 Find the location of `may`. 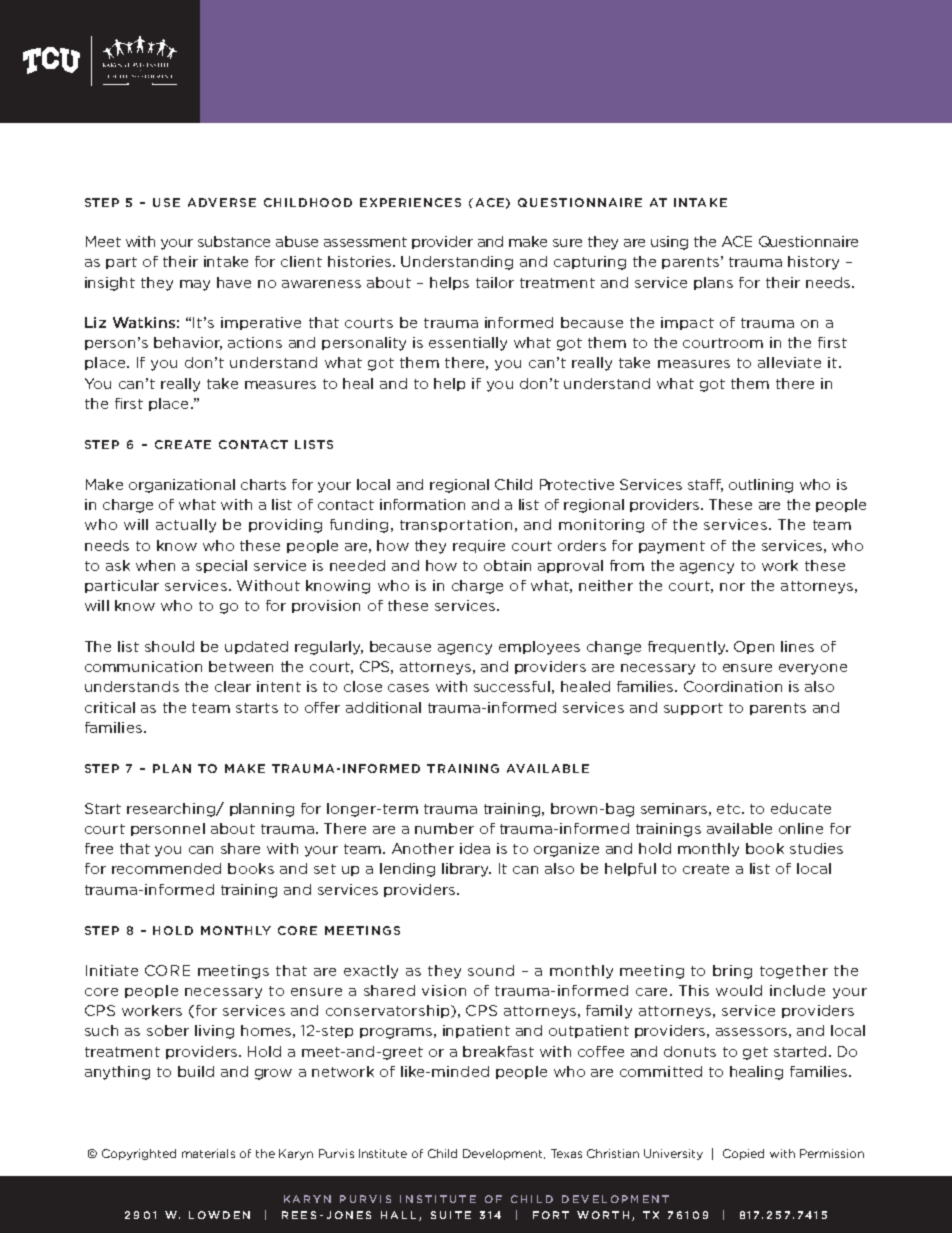

may is located at coordinates (195, 285).
